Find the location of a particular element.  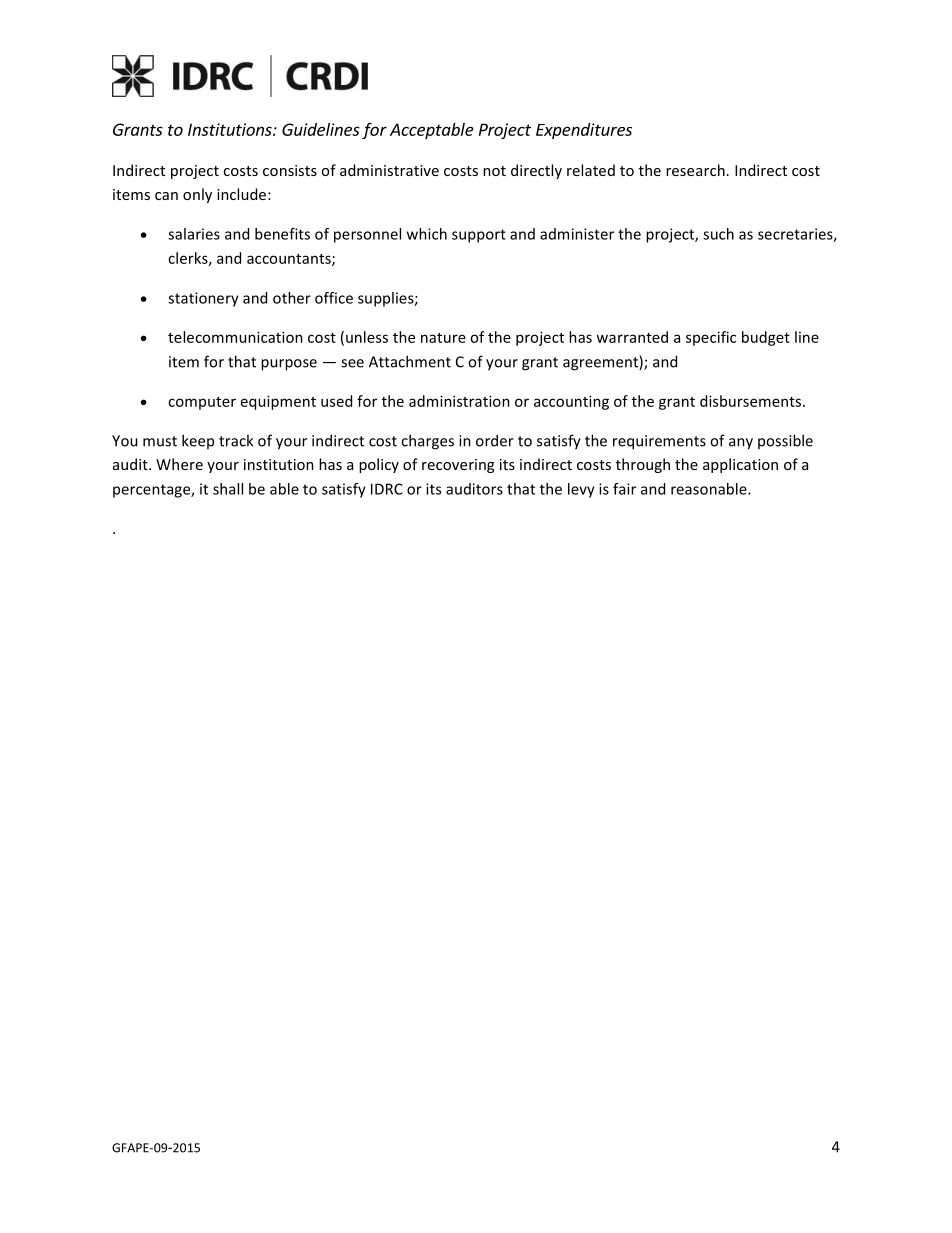

specific is located at coordinates (711, 338).
